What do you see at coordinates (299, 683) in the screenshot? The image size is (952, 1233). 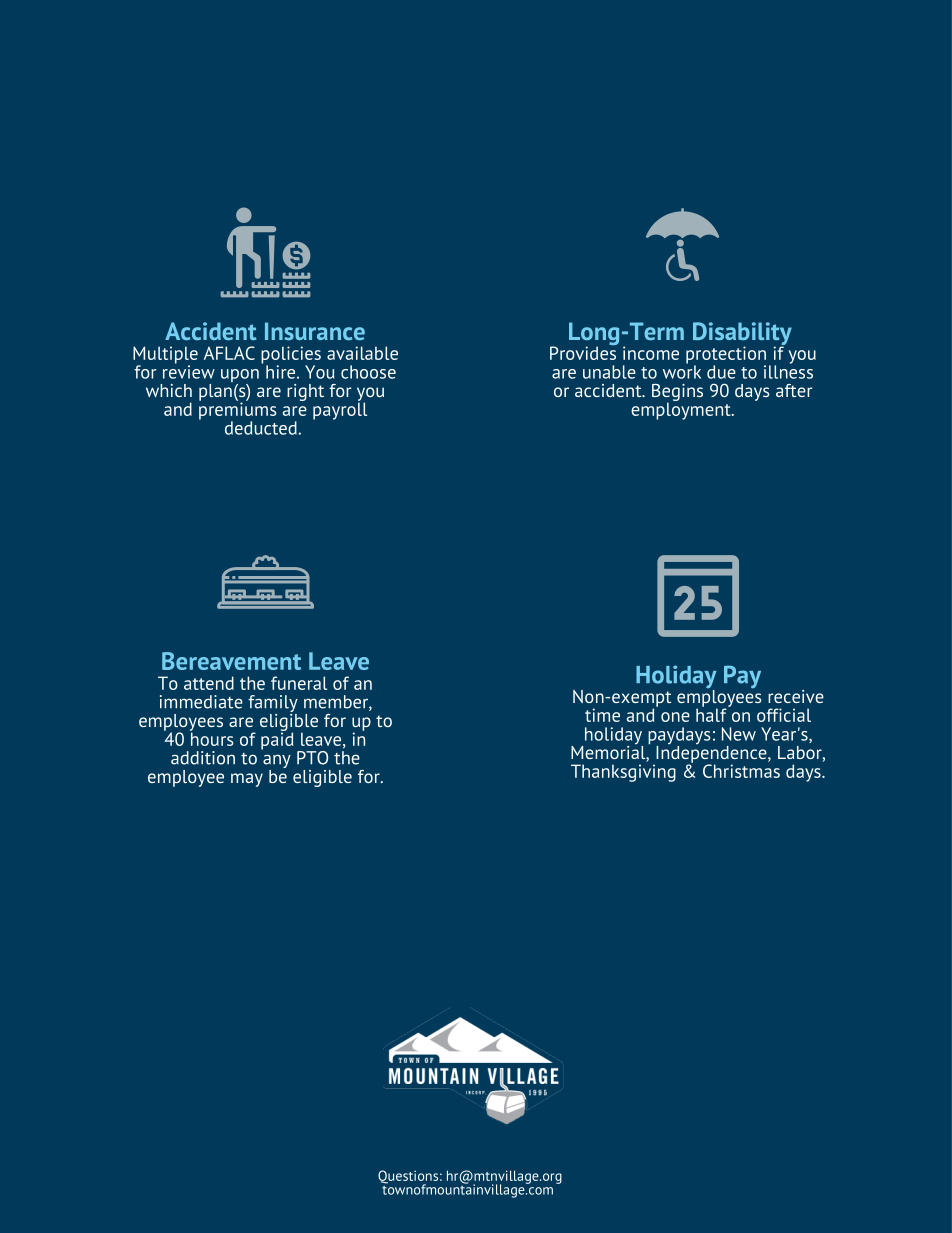 I see `funeral` at bounding box center [299, 683].
